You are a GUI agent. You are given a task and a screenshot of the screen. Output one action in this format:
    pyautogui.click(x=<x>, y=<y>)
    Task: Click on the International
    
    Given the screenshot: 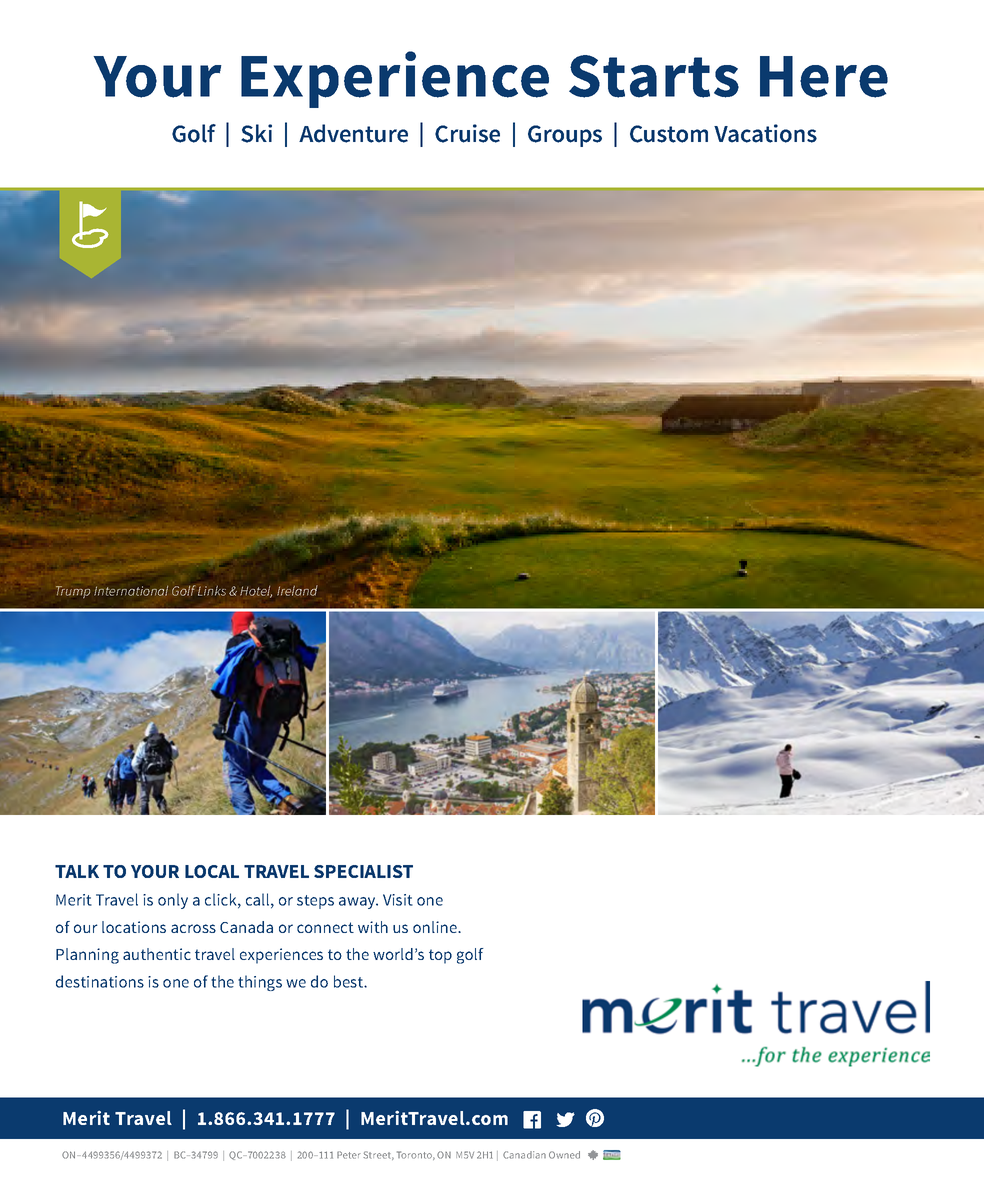 What is the action you would take?
    pyautogui.click(x=131, y=590)
